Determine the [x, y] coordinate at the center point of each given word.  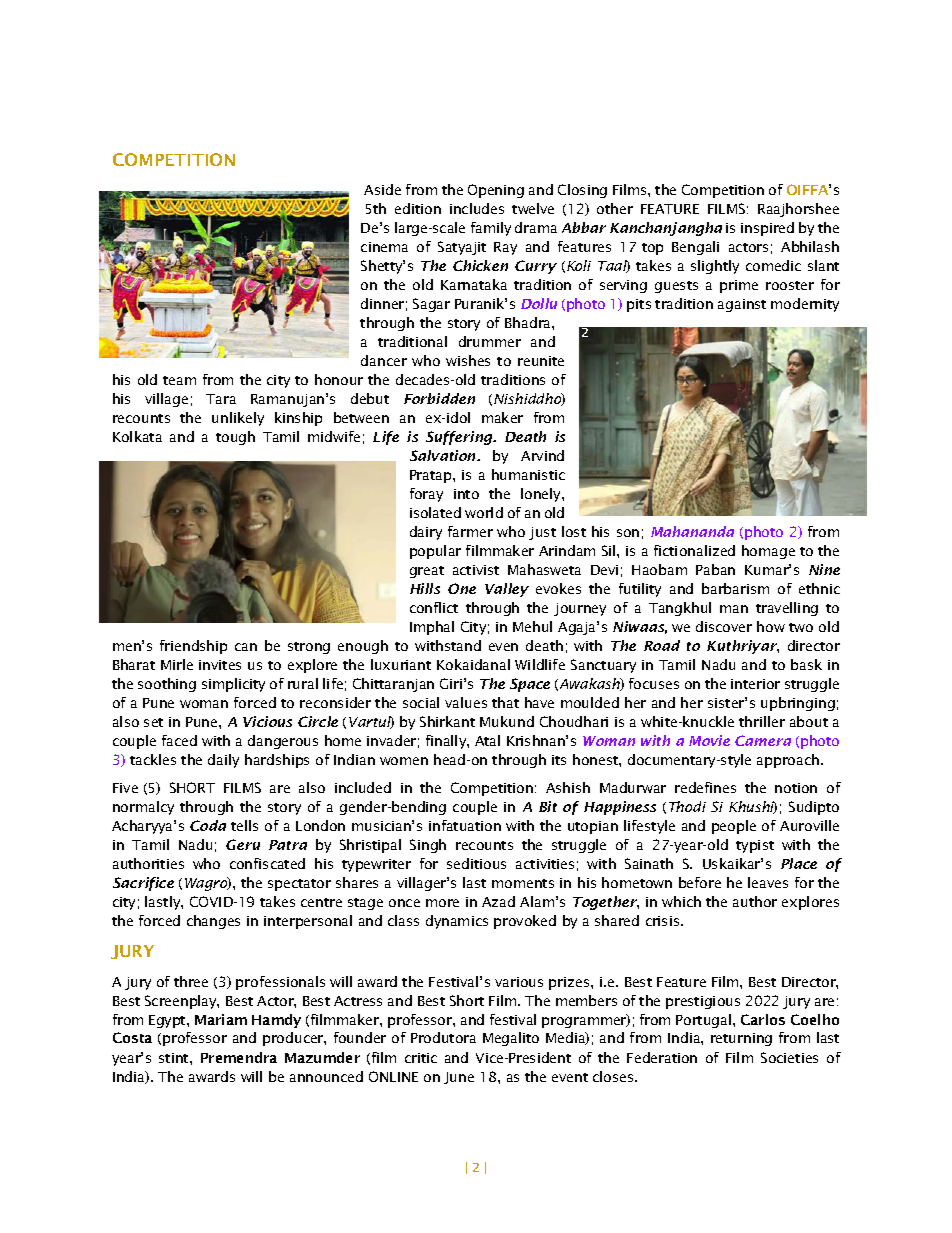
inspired [767, 229]
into [466, 494]
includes [477, 208]
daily [223, 761]
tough [235, 438]
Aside [382, 189]
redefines [705, 787]
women [404, 761]
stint [175, 1058]
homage [768, 552]
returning [741, 1039]
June [459, 1078]
